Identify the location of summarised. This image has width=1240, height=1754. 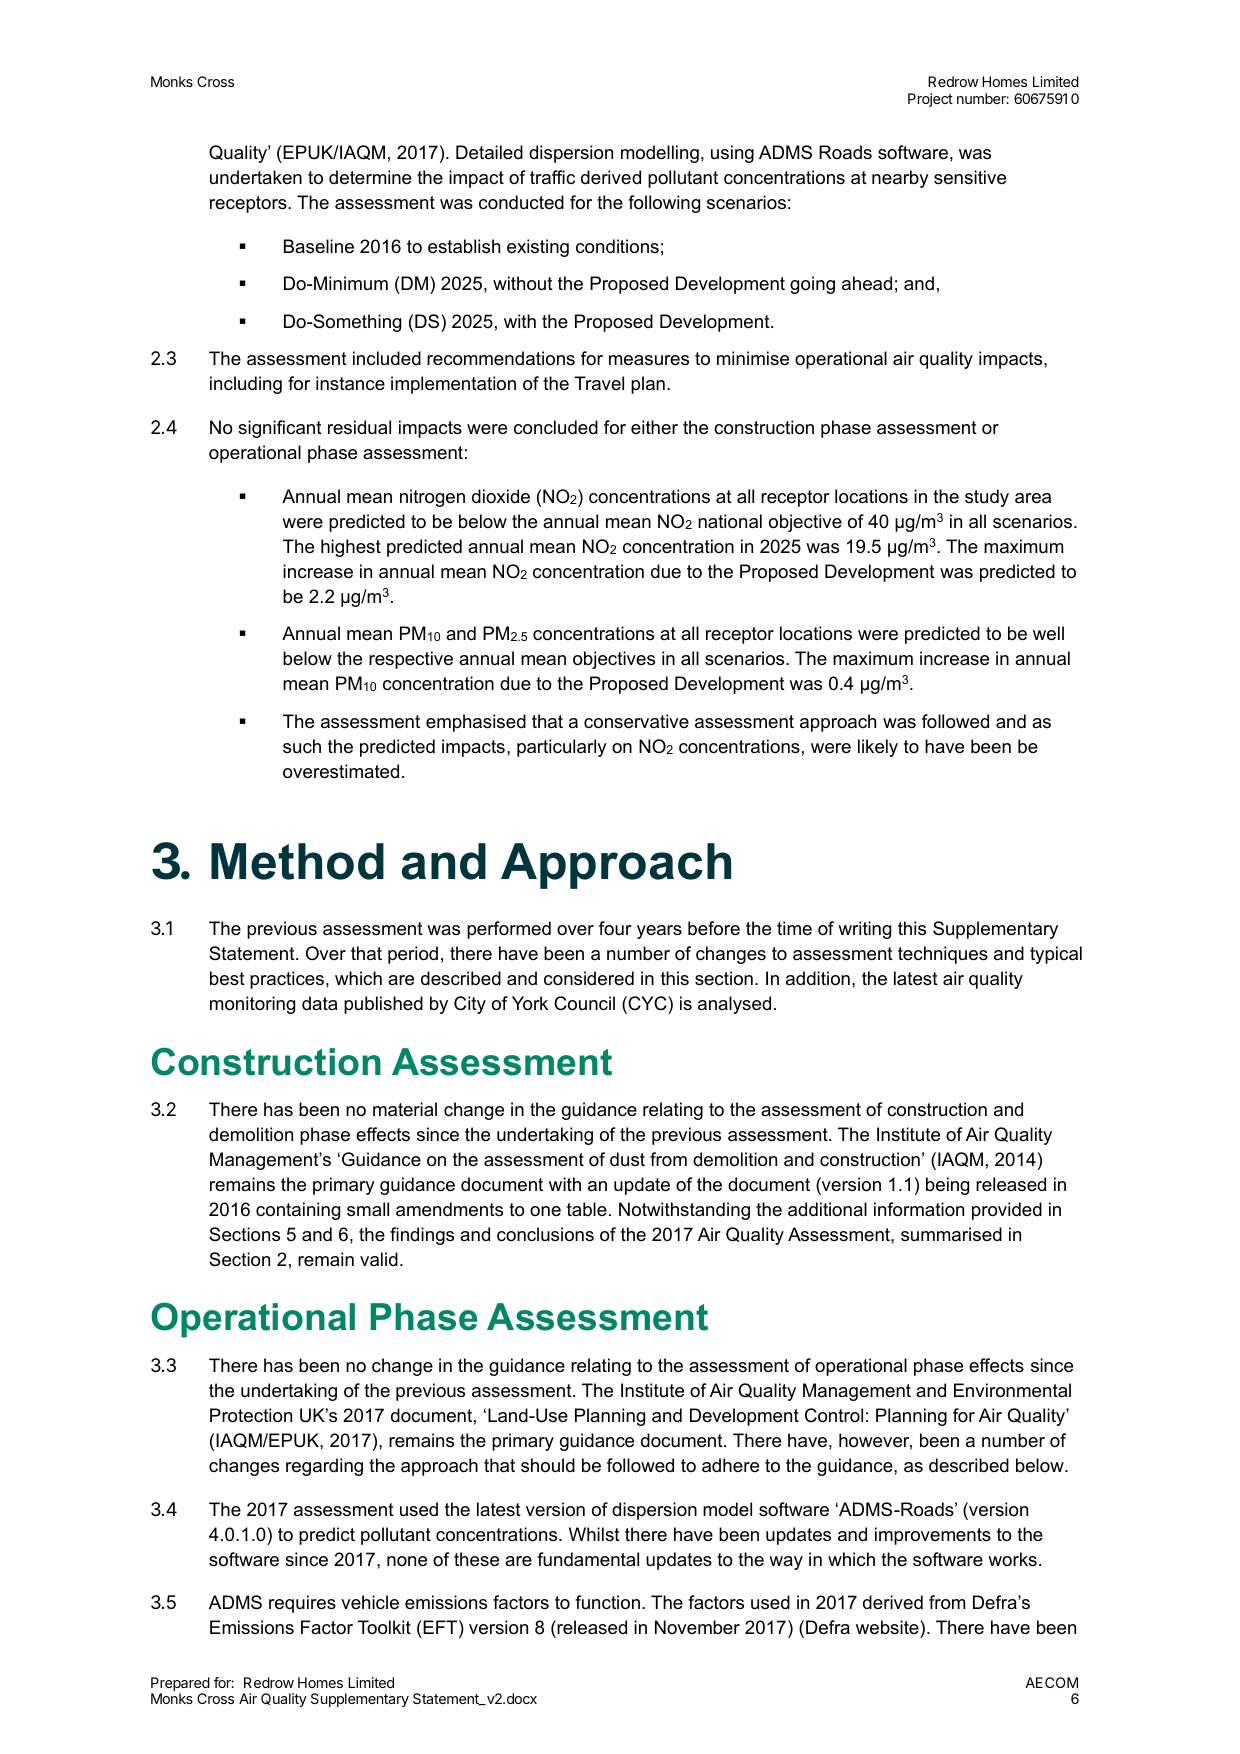
(951, 1234).
